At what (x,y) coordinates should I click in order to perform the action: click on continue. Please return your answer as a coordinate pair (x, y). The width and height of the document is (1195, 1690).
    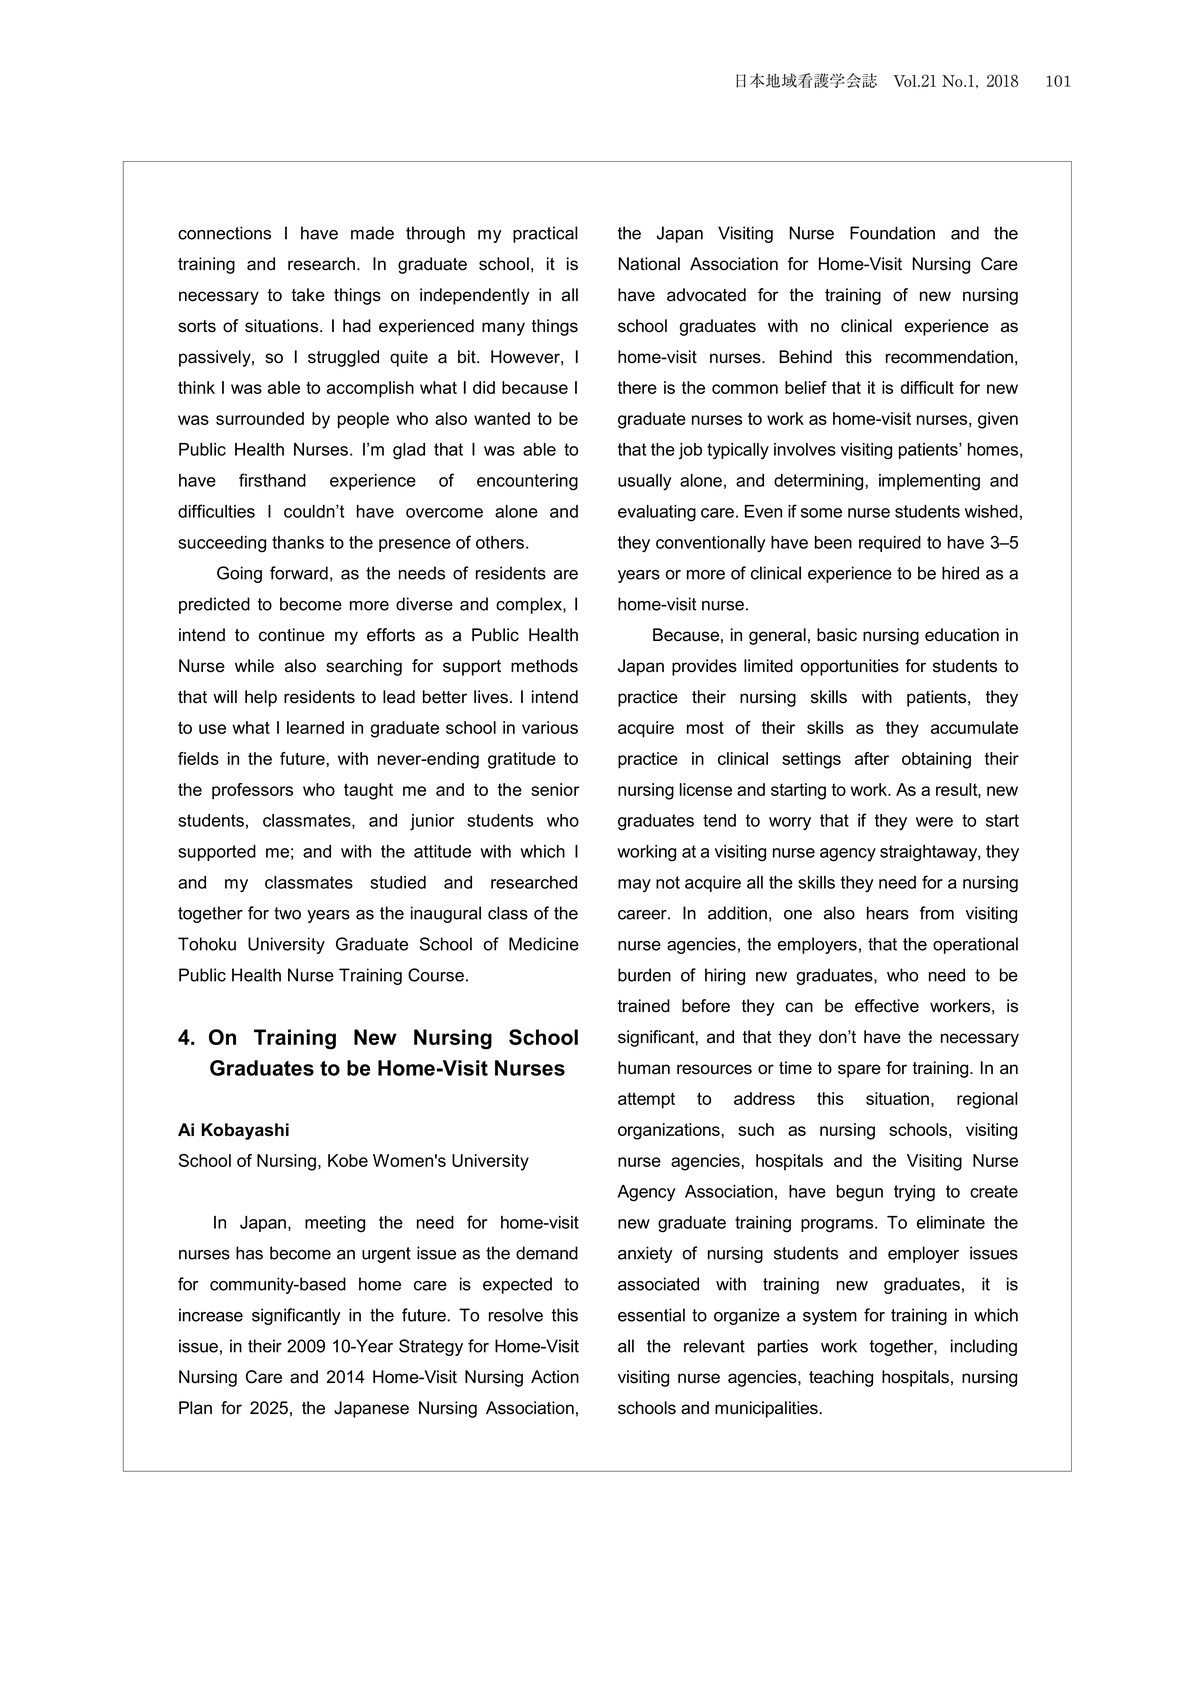
    Looking at the image, I should click on (292, 635).
